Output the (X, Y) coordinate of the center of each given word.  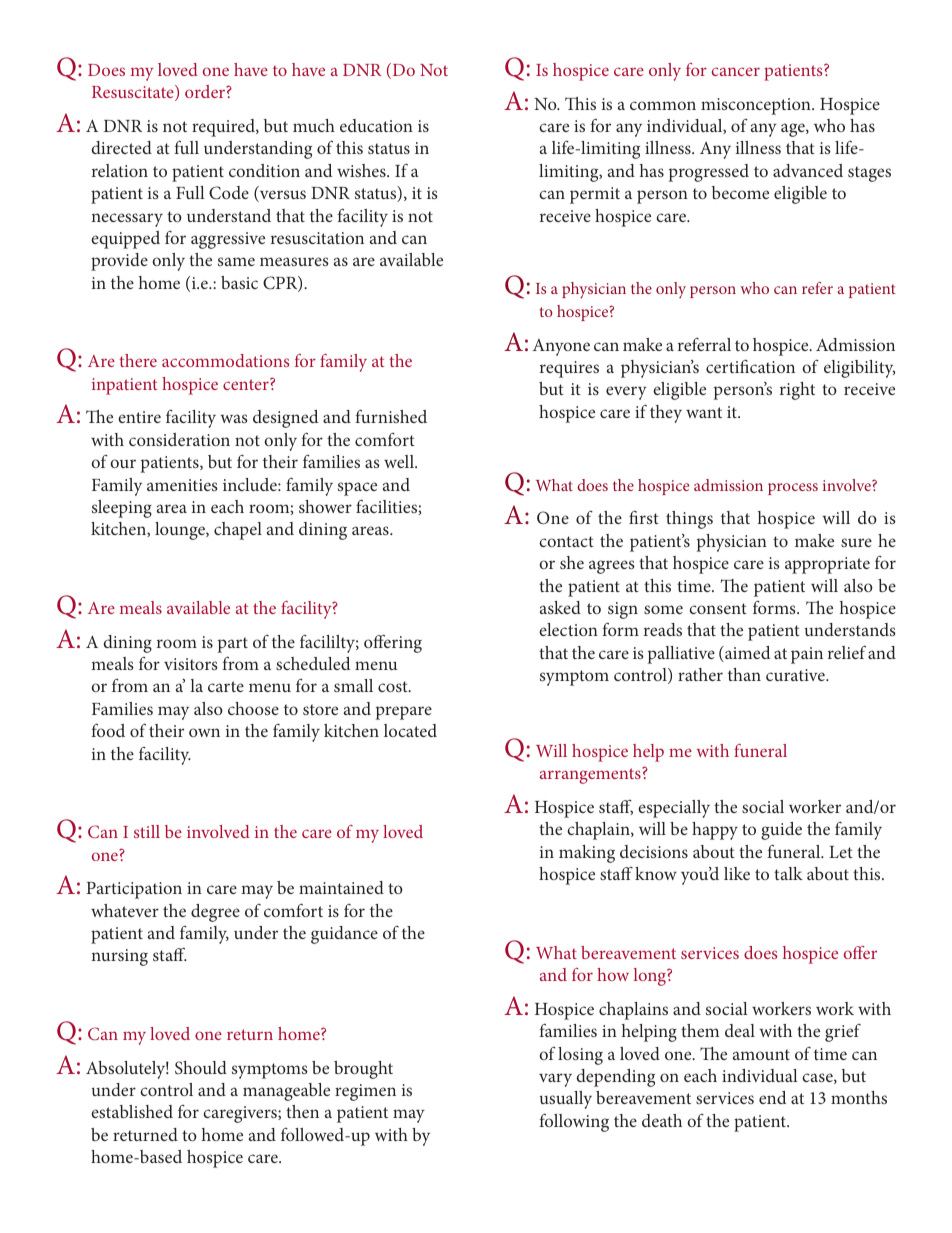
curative (796, 675)
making (587, 854)
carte (226, 686)
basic (239, 282)
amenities (182, 485)
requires (569, 369)
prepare (404, 713)
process (793, 489)
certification (750, 366)
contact (566, 541)
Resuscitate (134, 93)
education (376, 125)
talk (788, 873)
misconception (757, 106)
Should (201, 1068)
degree (215, 913)
